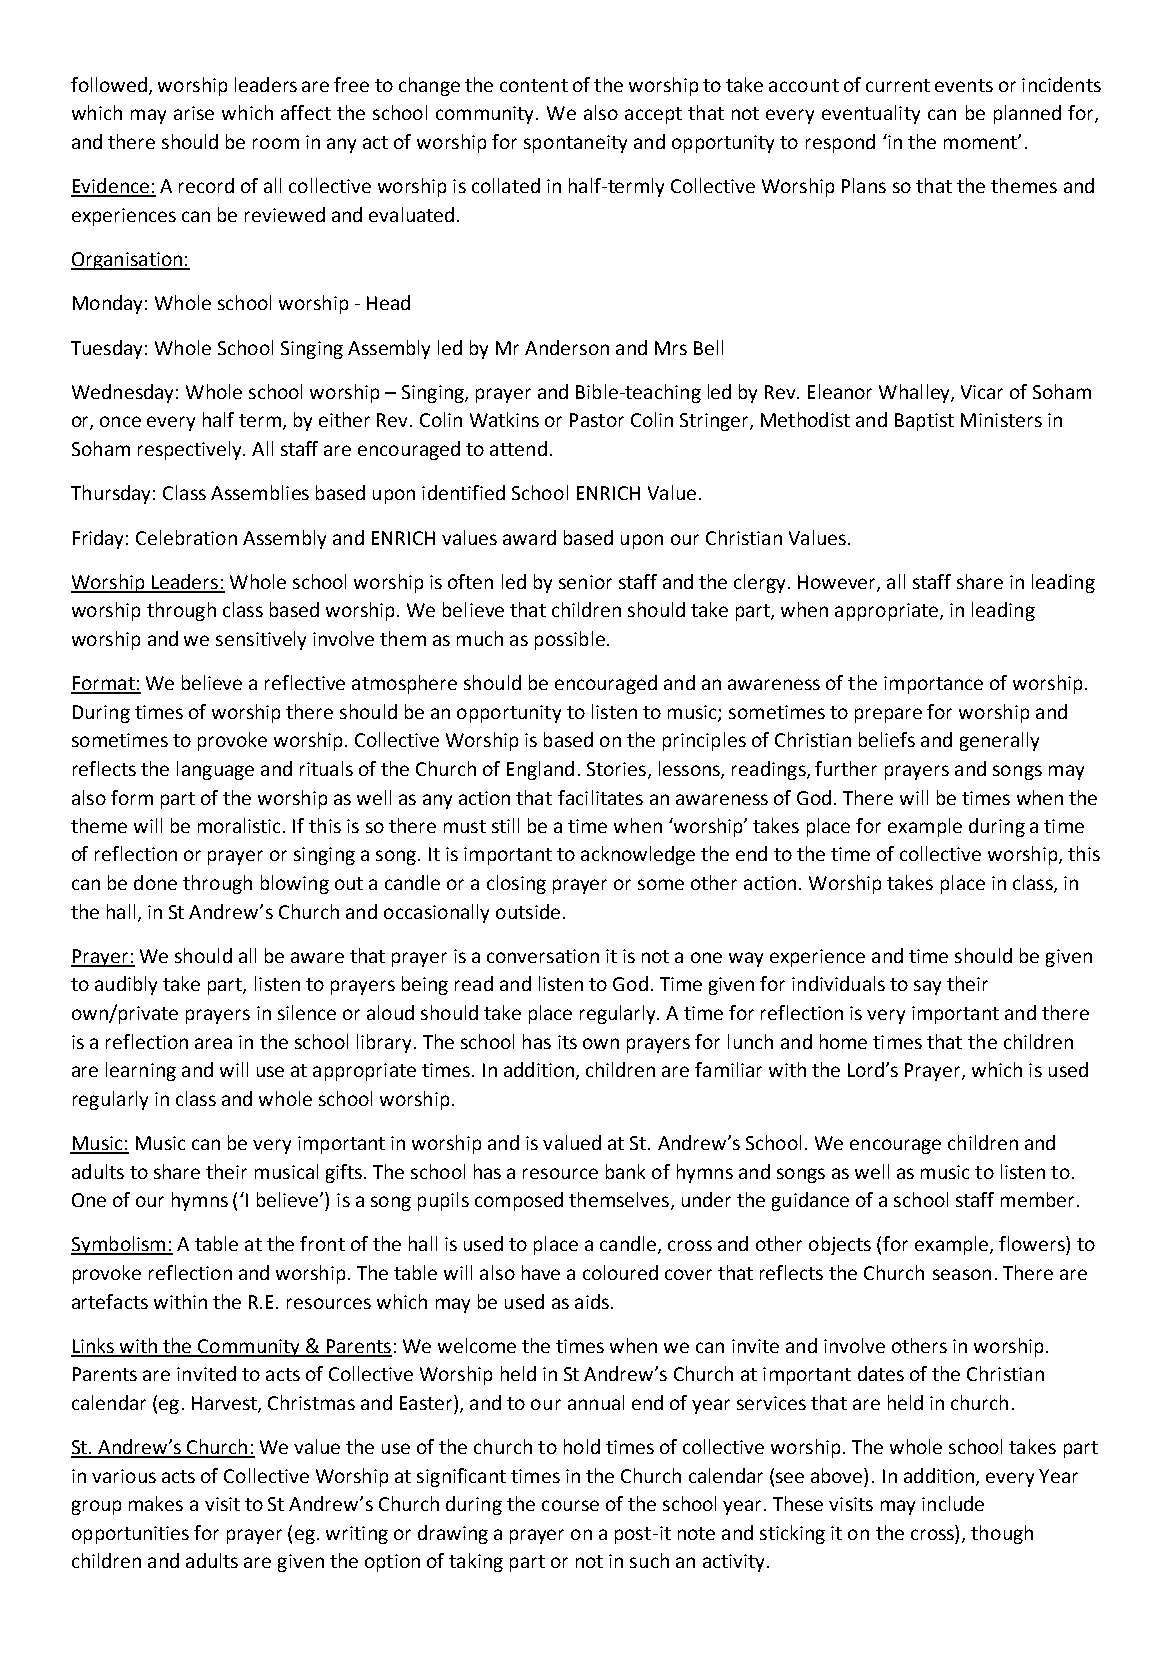 The height and width of the screenshot is (1658, 1172). What do you see at coordinates (575, 144) in the screenshot?
I see `spontaneity` at bounding box center [575, 144].
